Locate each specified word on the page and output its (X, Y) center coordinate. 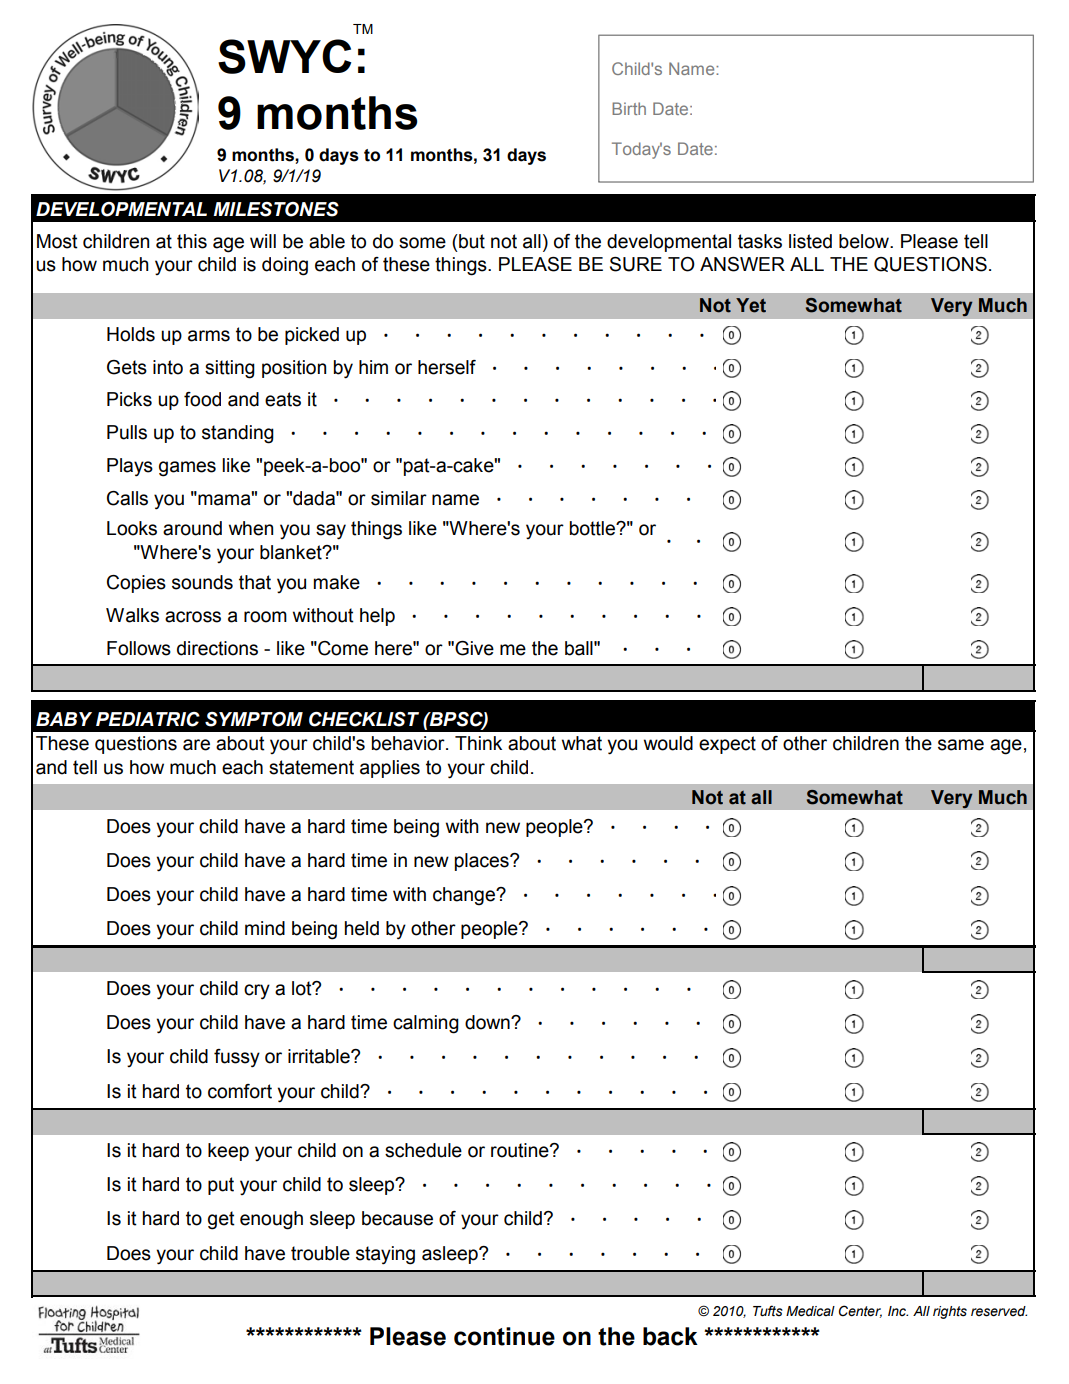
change (465, 896)
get (221, 1220)
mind (265, 928)
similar (399, 498)
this (192, 241)
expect (727, 745)
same (961, 745)
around (192, 528)
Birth (629, 108)
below (865, 241)
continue (504, 1336)
